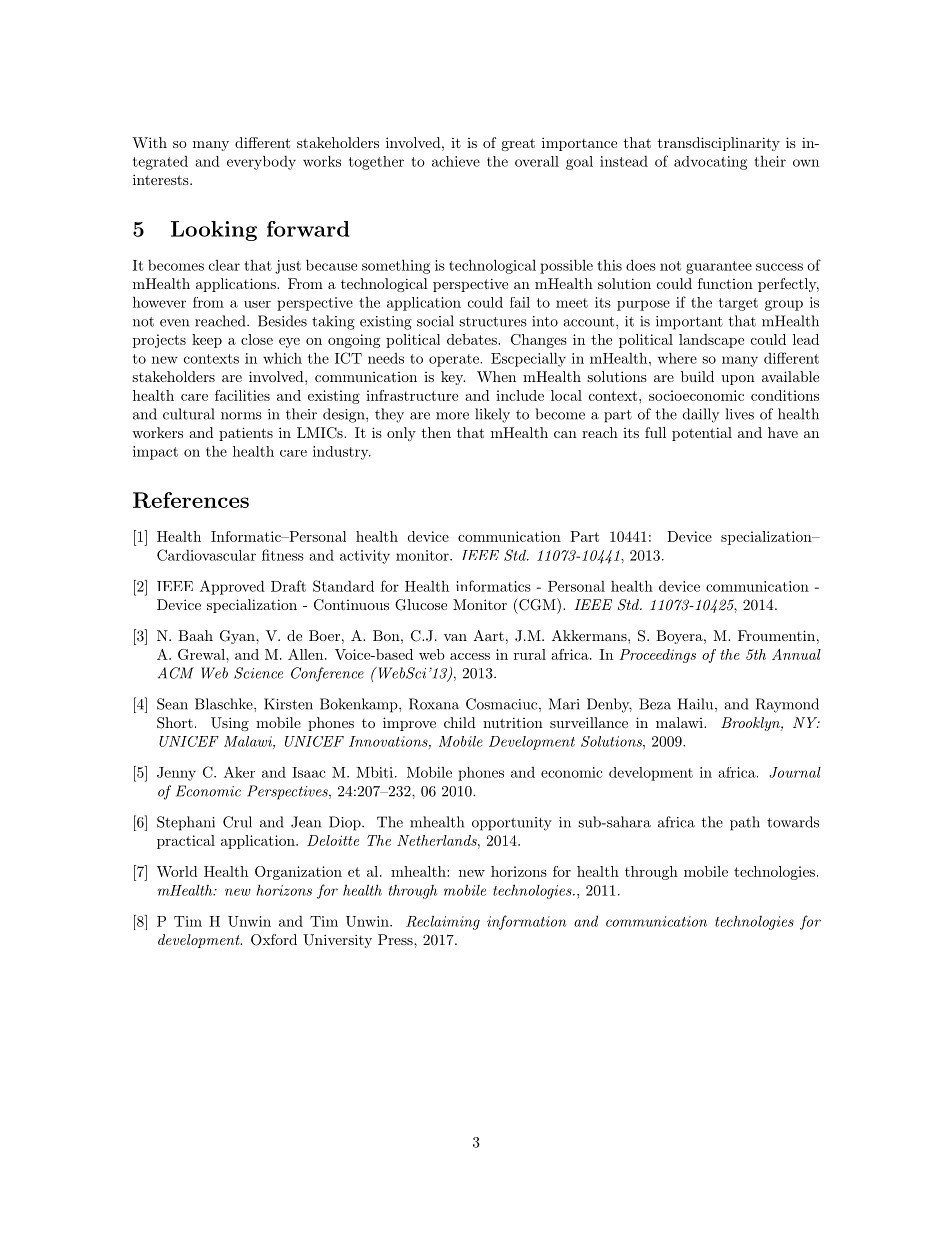 This image has width=952, height=1233. What do you see at coordinates (246, 434) in the image?
I see `patients` at bounding box center [246, 434].
